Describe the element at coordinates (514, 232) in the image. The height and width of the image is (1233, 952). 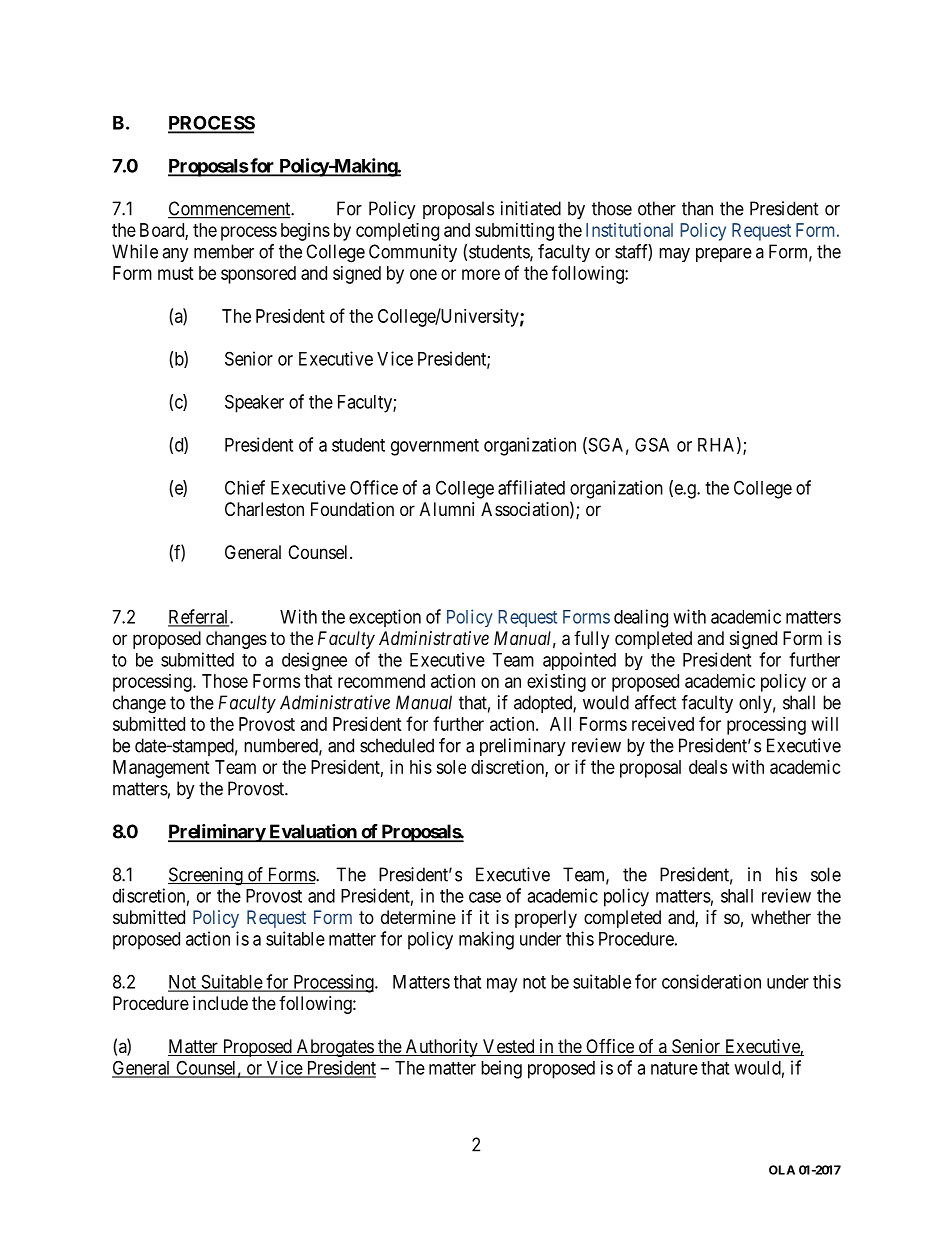
I see `submitting` at that location.
